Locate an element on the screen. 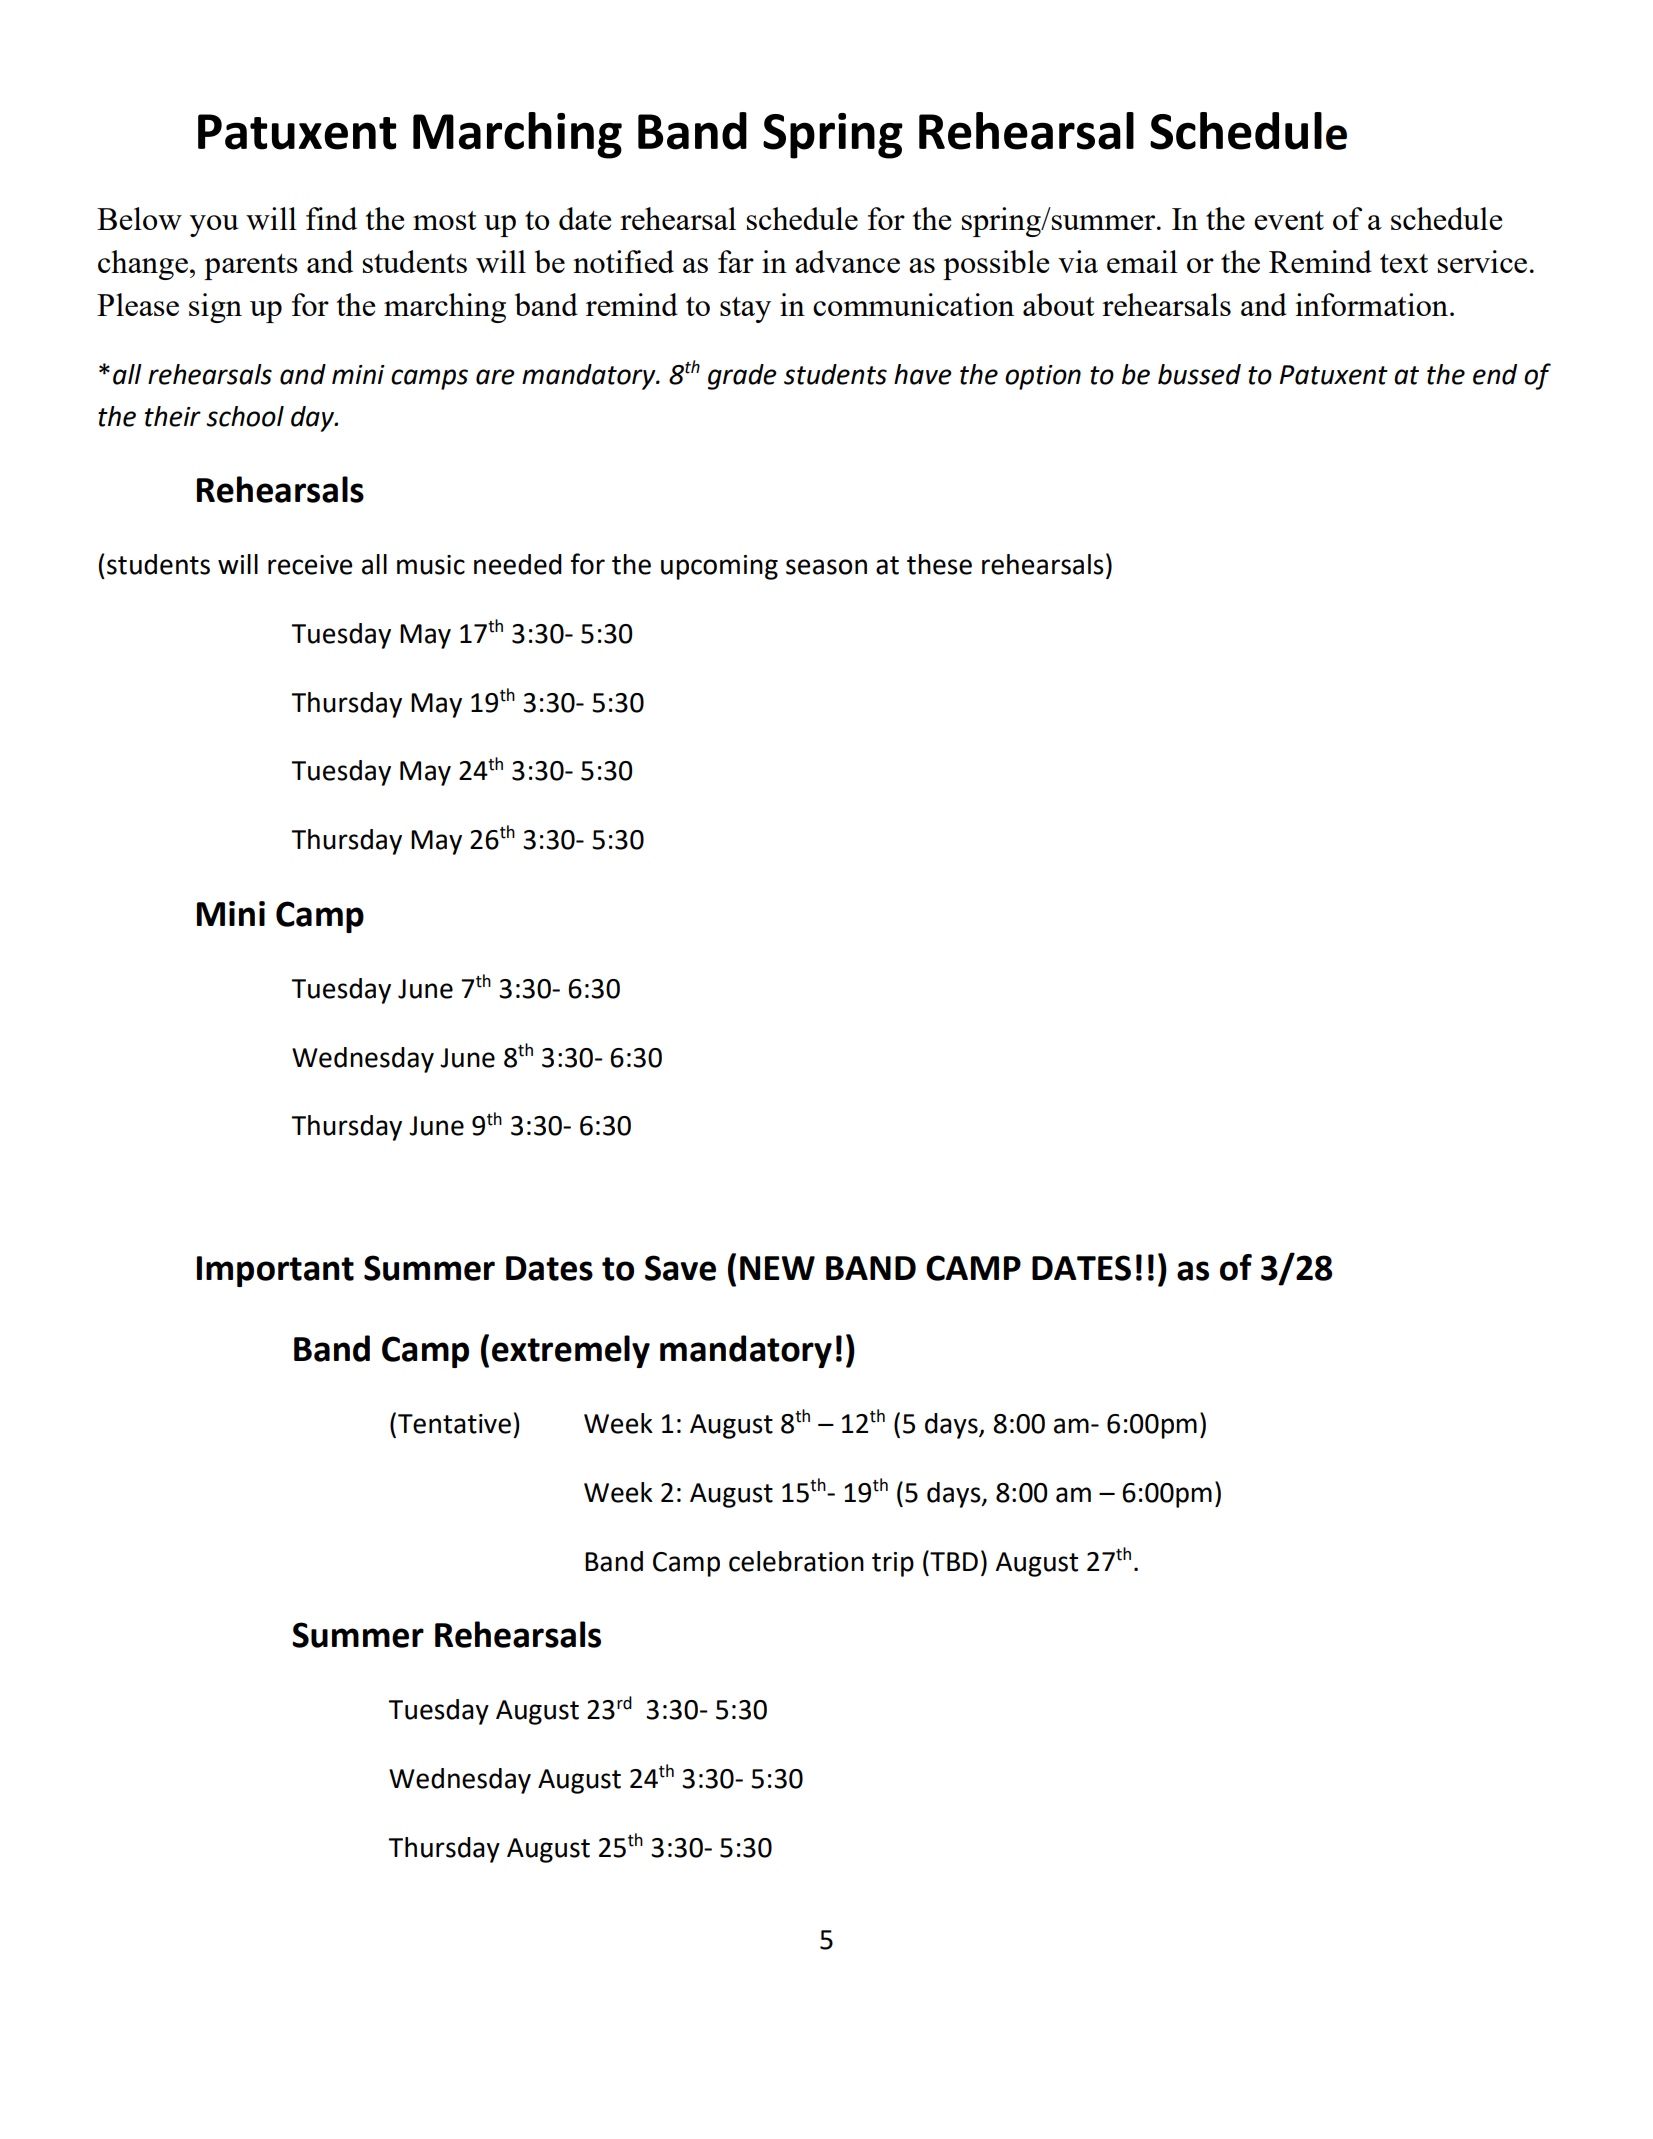 Image resolution: width=1653 pixels, height=2139 pixels. parents is located at coordinates (251, 267).
